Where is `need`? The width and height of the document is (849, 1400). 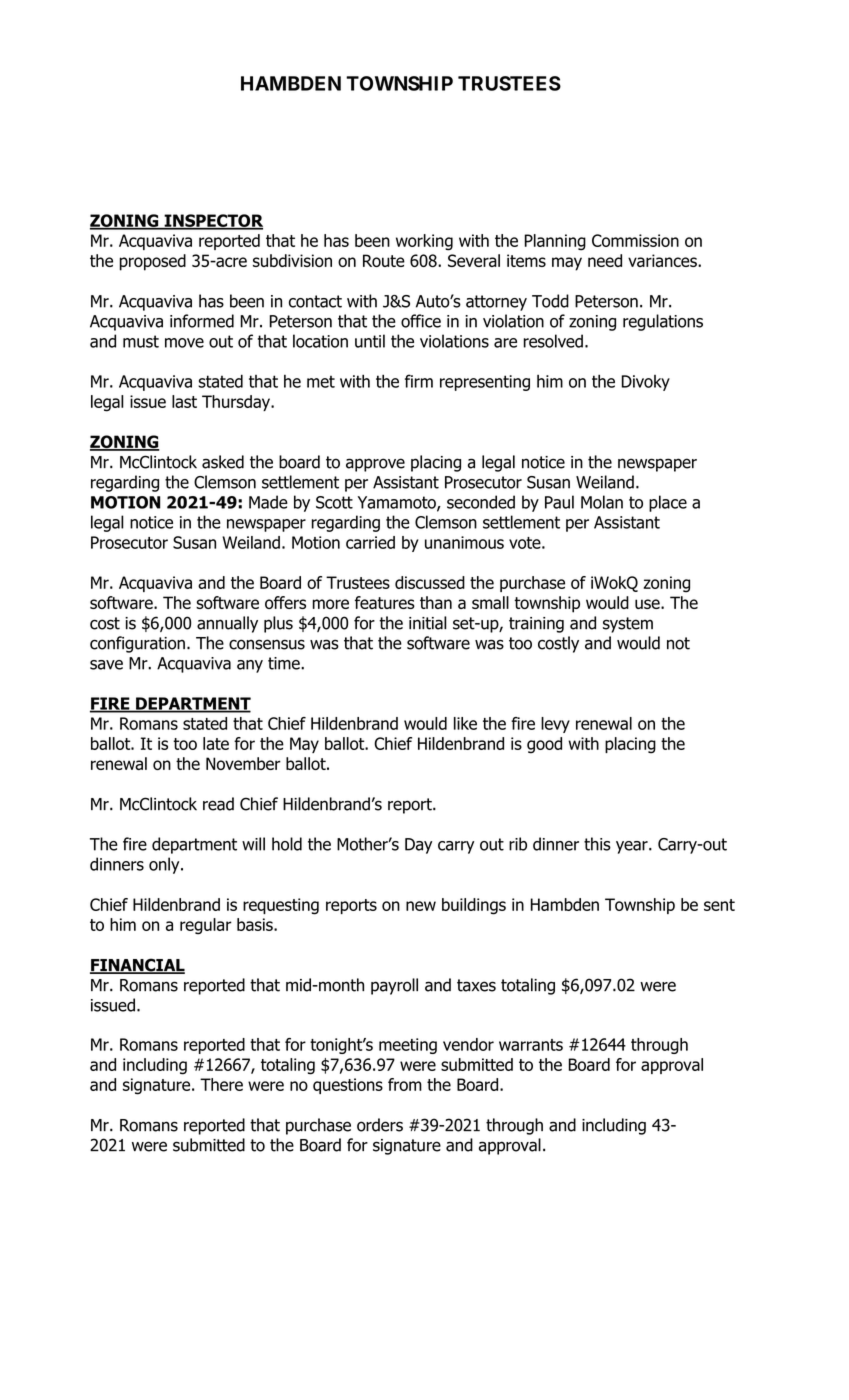 need is located at coordinates (605, 260).
